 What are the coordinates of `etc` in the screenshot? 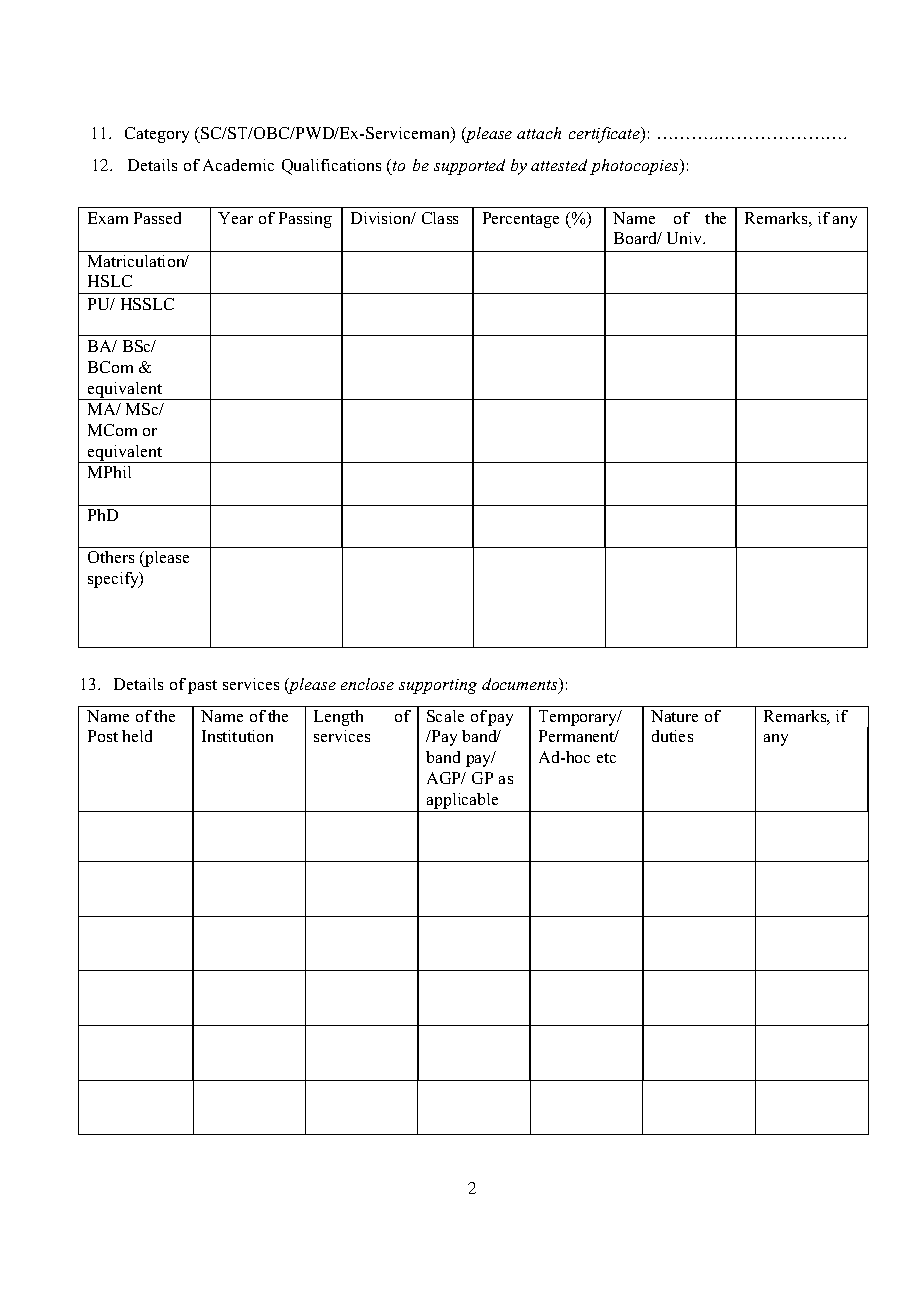 It's located at (606, 758).
